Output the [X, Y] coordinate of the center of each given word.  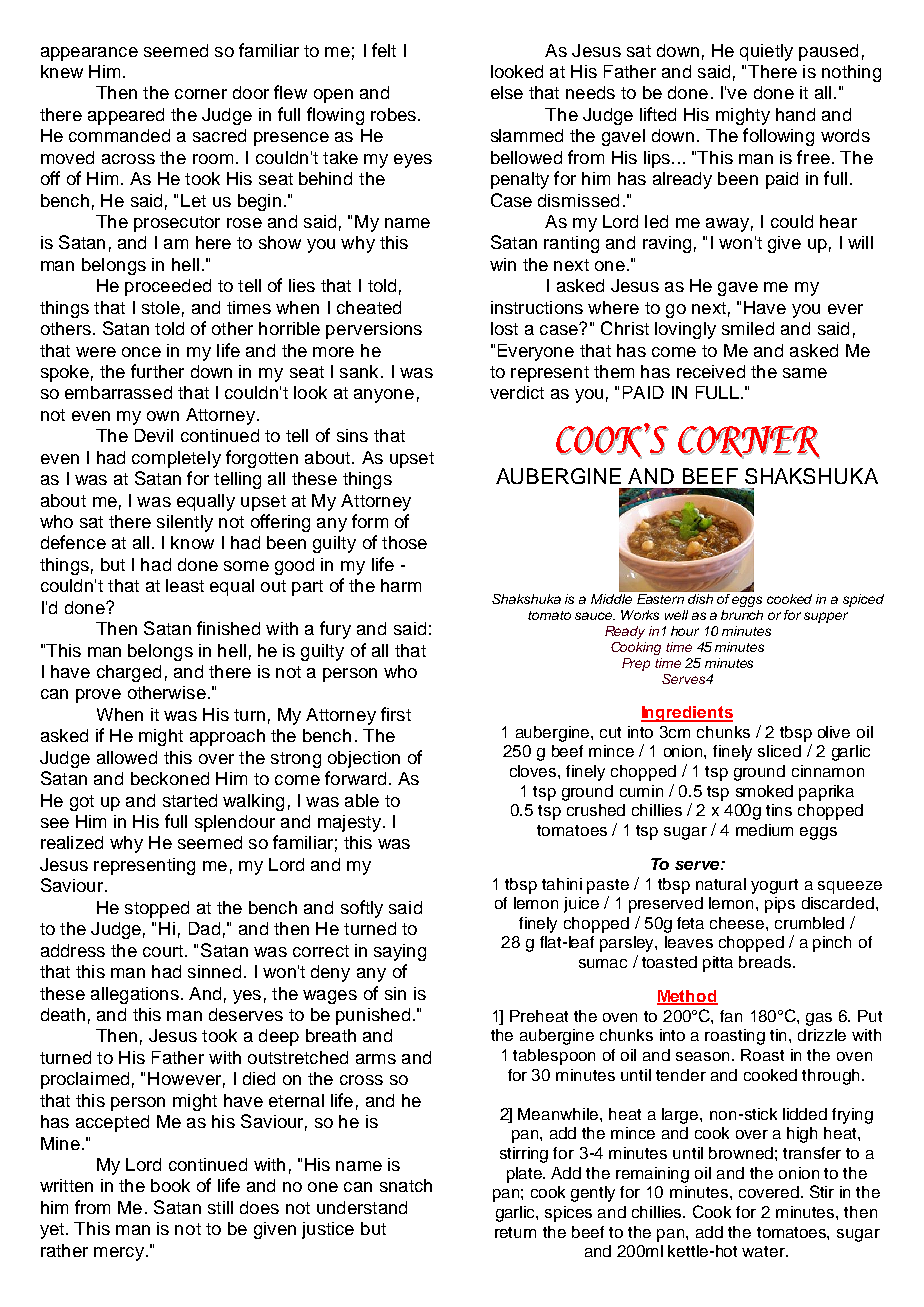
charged [129, 673]
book [170, 1185]
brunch [742, 615]
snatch [406, 1185]
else [507, 92]
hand [795, 114]
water [764, 1251]
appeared [126, 116]
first [396, 714]
